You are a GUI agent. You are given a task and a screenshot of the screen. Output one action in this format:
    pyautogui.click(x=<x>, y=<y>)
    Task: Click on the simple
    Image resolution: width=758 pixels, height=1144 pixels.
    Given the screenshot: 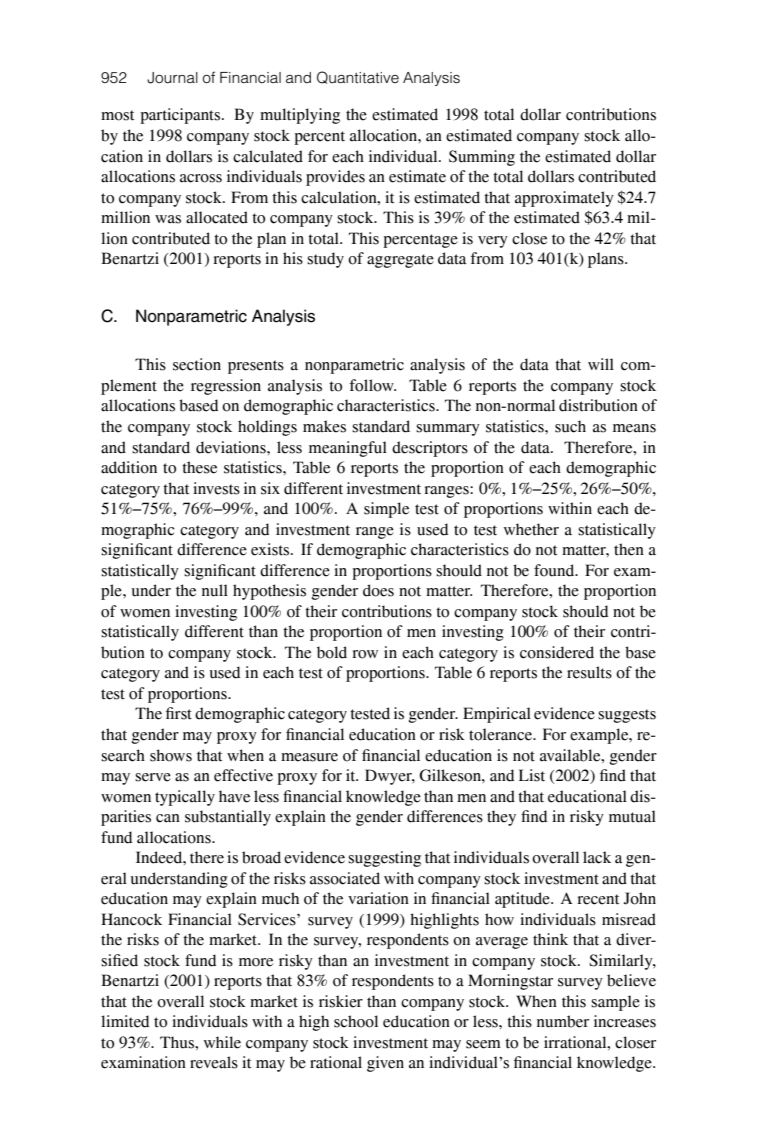 What is the action you would take?
    pyautogui.click(x=386, y=510)
